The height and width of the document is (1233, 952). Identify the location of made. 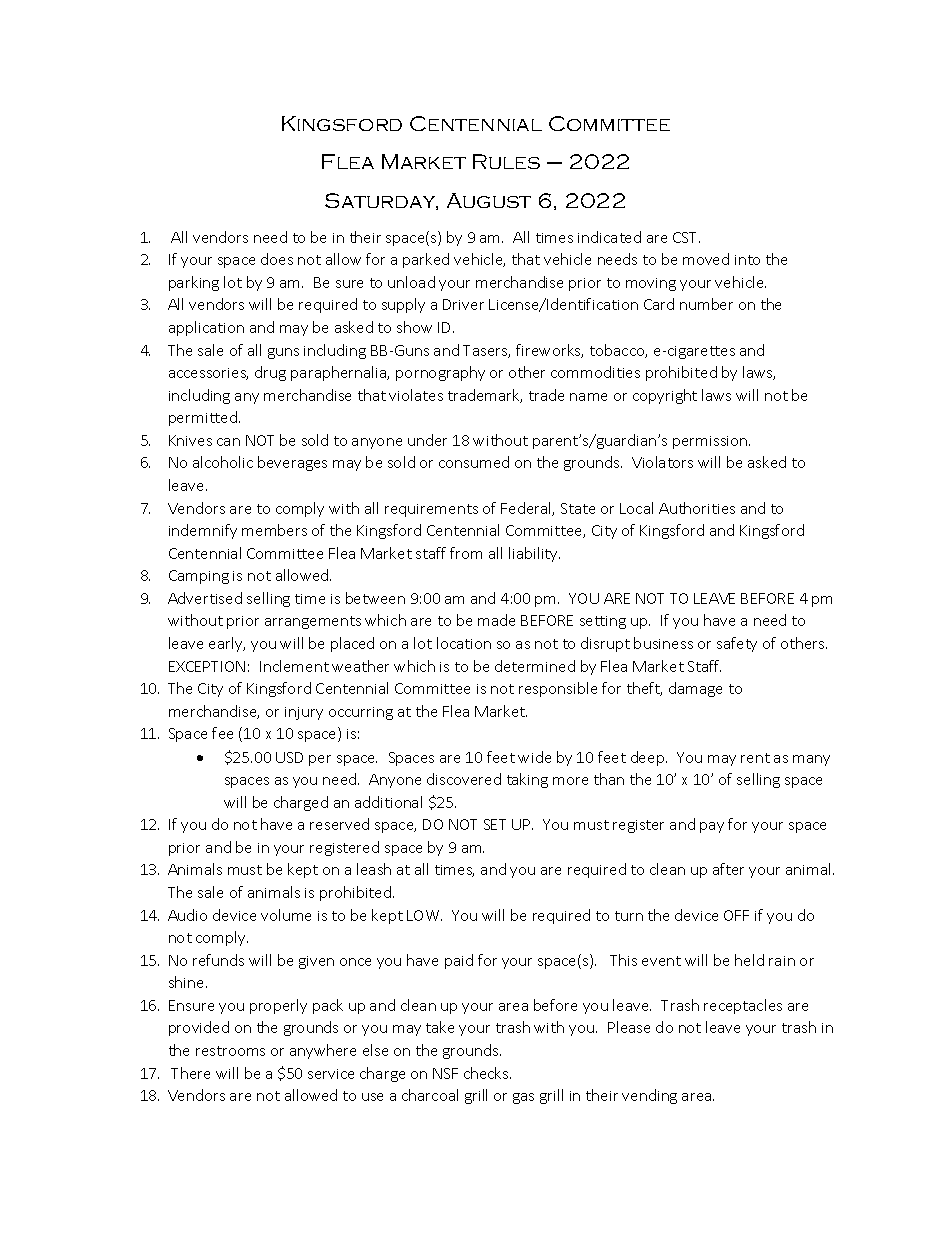
(496, 620).
